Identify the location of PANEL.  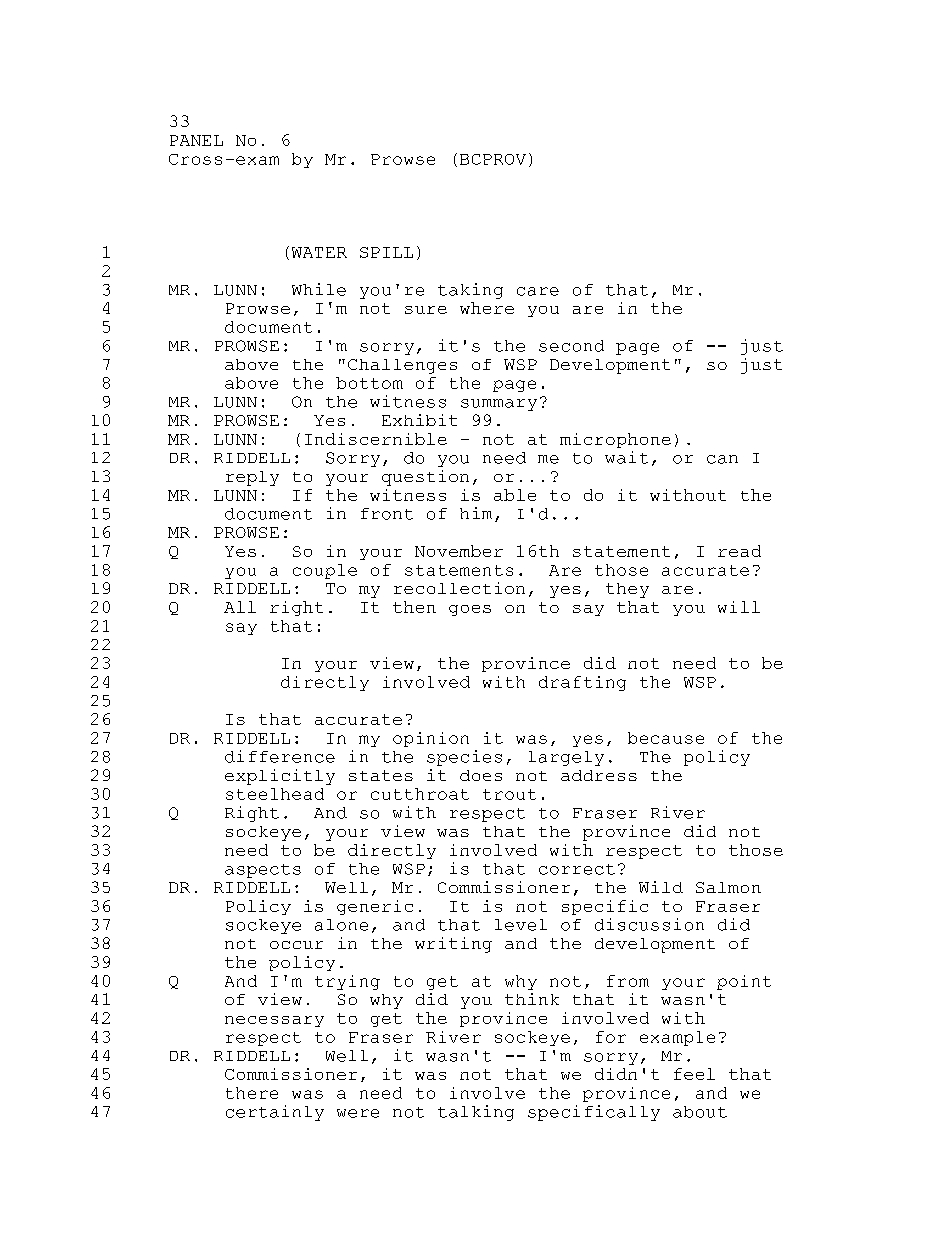
(196, 140).
